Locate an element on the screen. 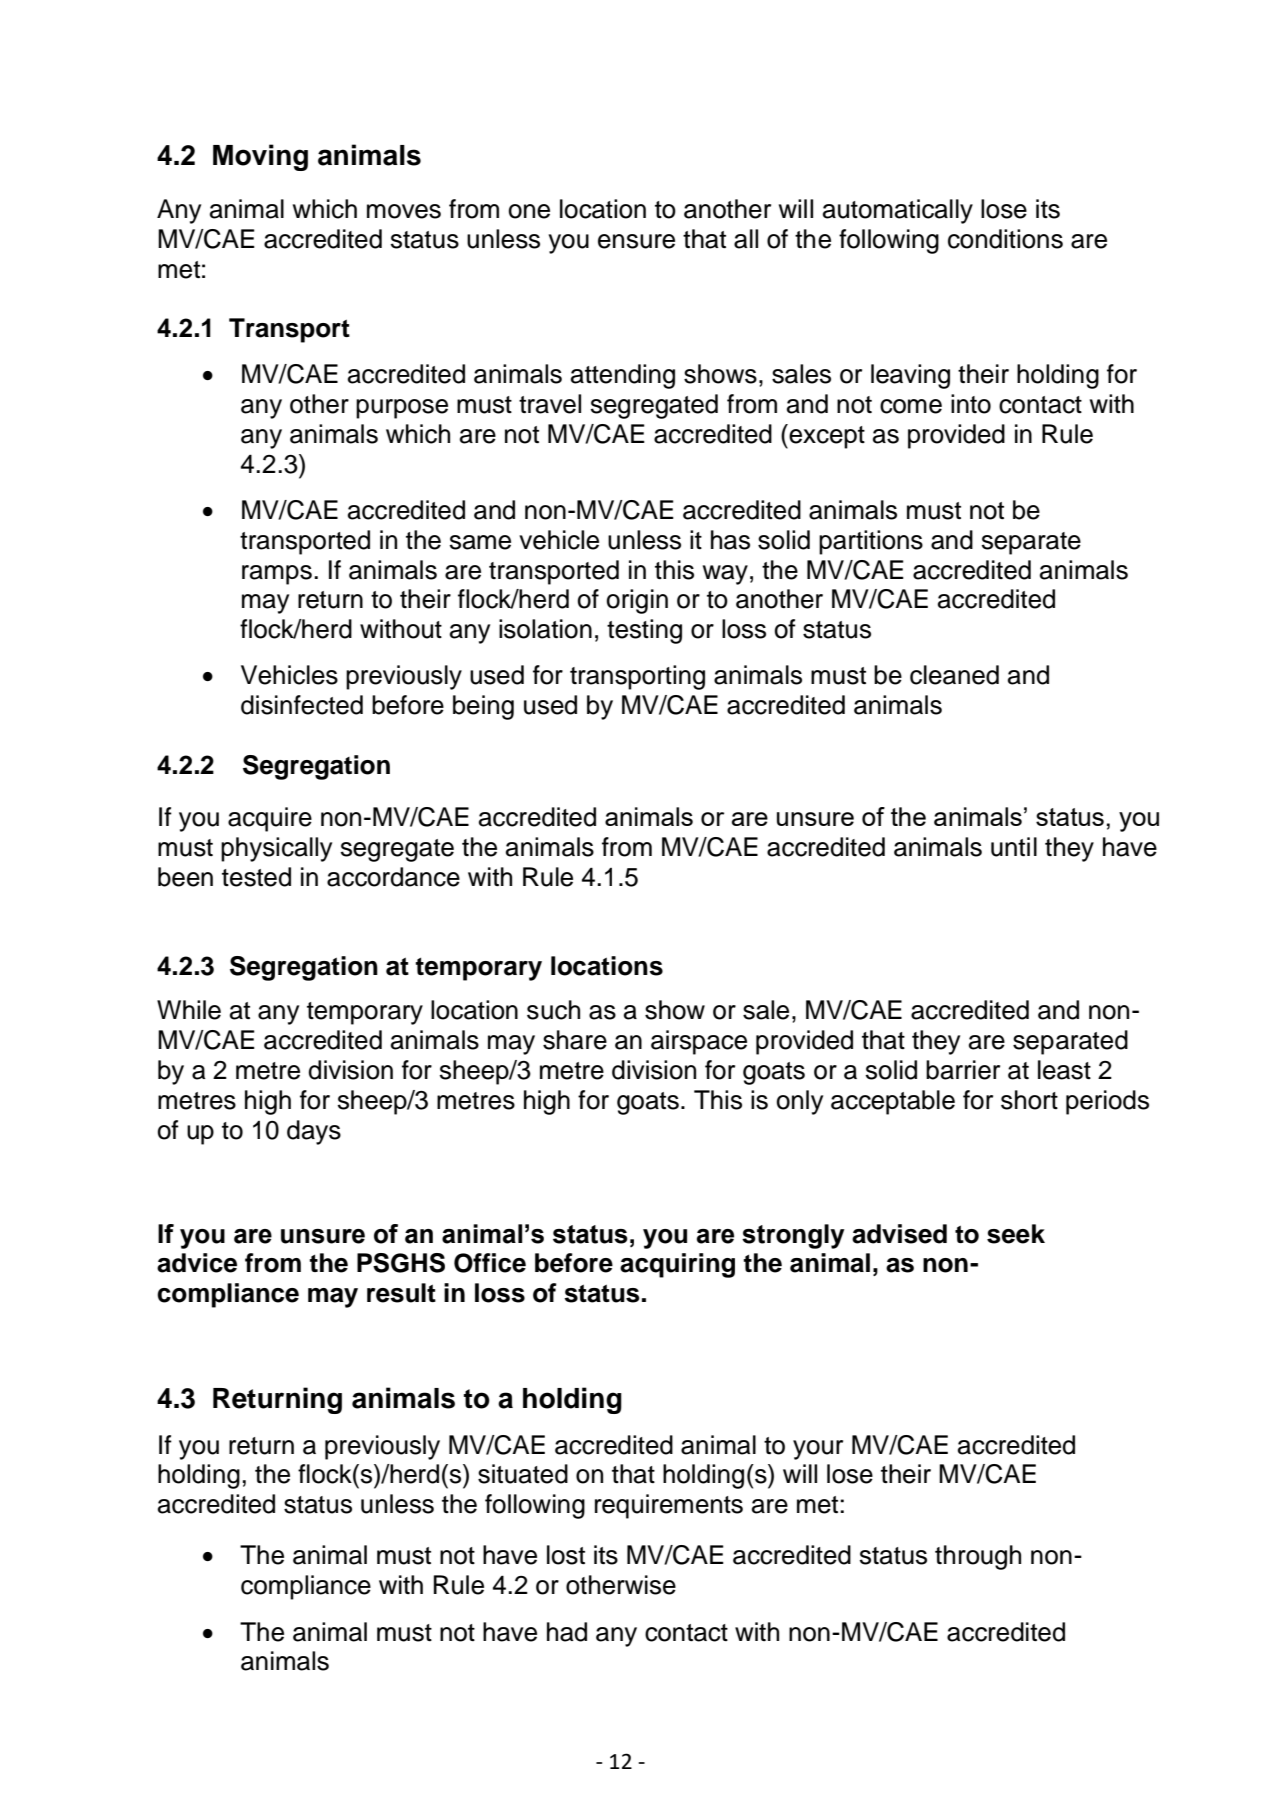 Image resolution: width=1284 pixels, height=1816 pixels. situated is located at coordinates (523, 1474).
